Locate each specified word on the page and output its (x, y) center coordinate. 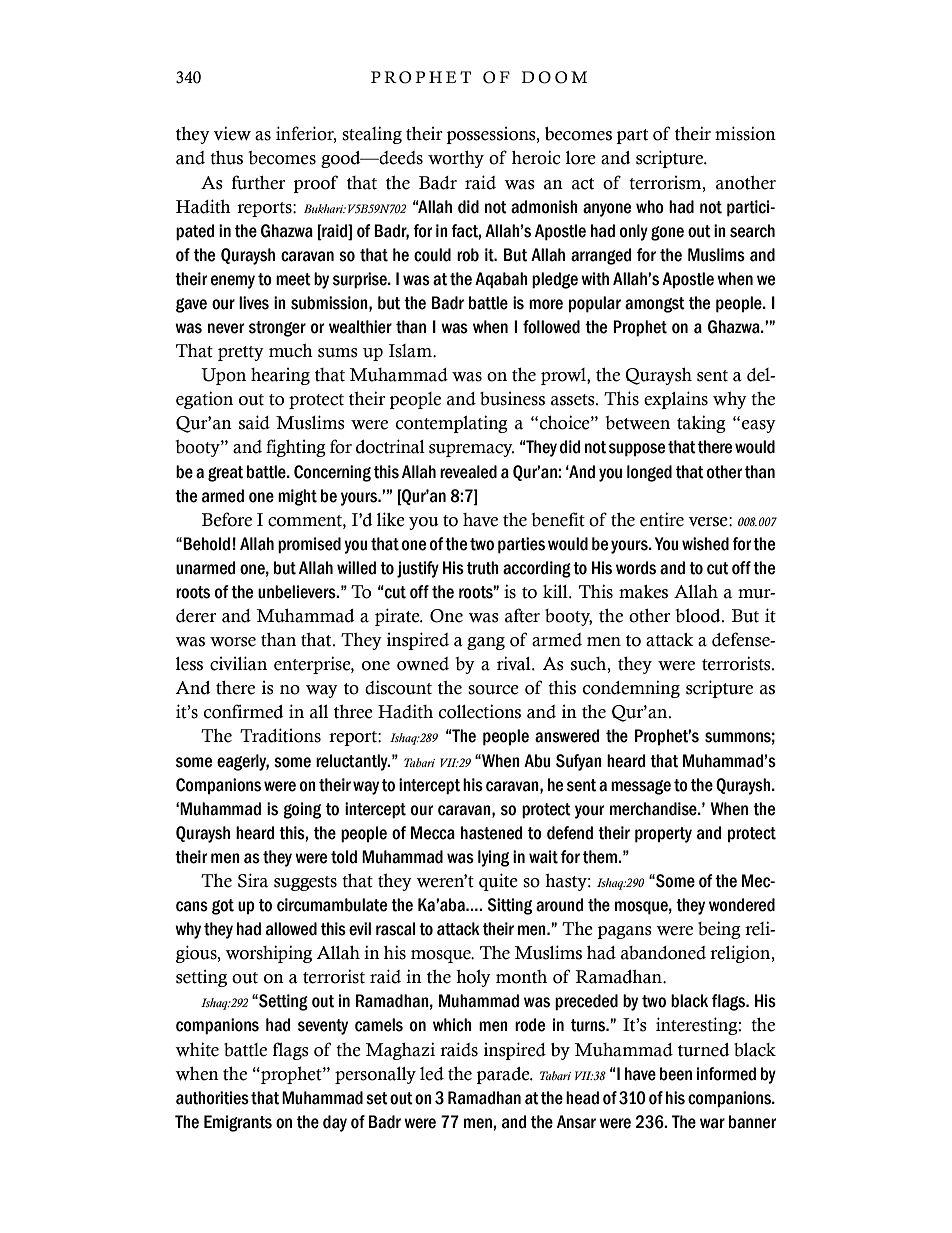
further (258, 182)
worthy (456, 159)
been (676, 1074)
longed (649, 473)
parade (504, 1075)
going (302, 810)
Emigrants (238, 1123)
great (225, 474)
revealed (468, 472)
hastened (492, 833)
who (650, 207)
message (641, 787)
